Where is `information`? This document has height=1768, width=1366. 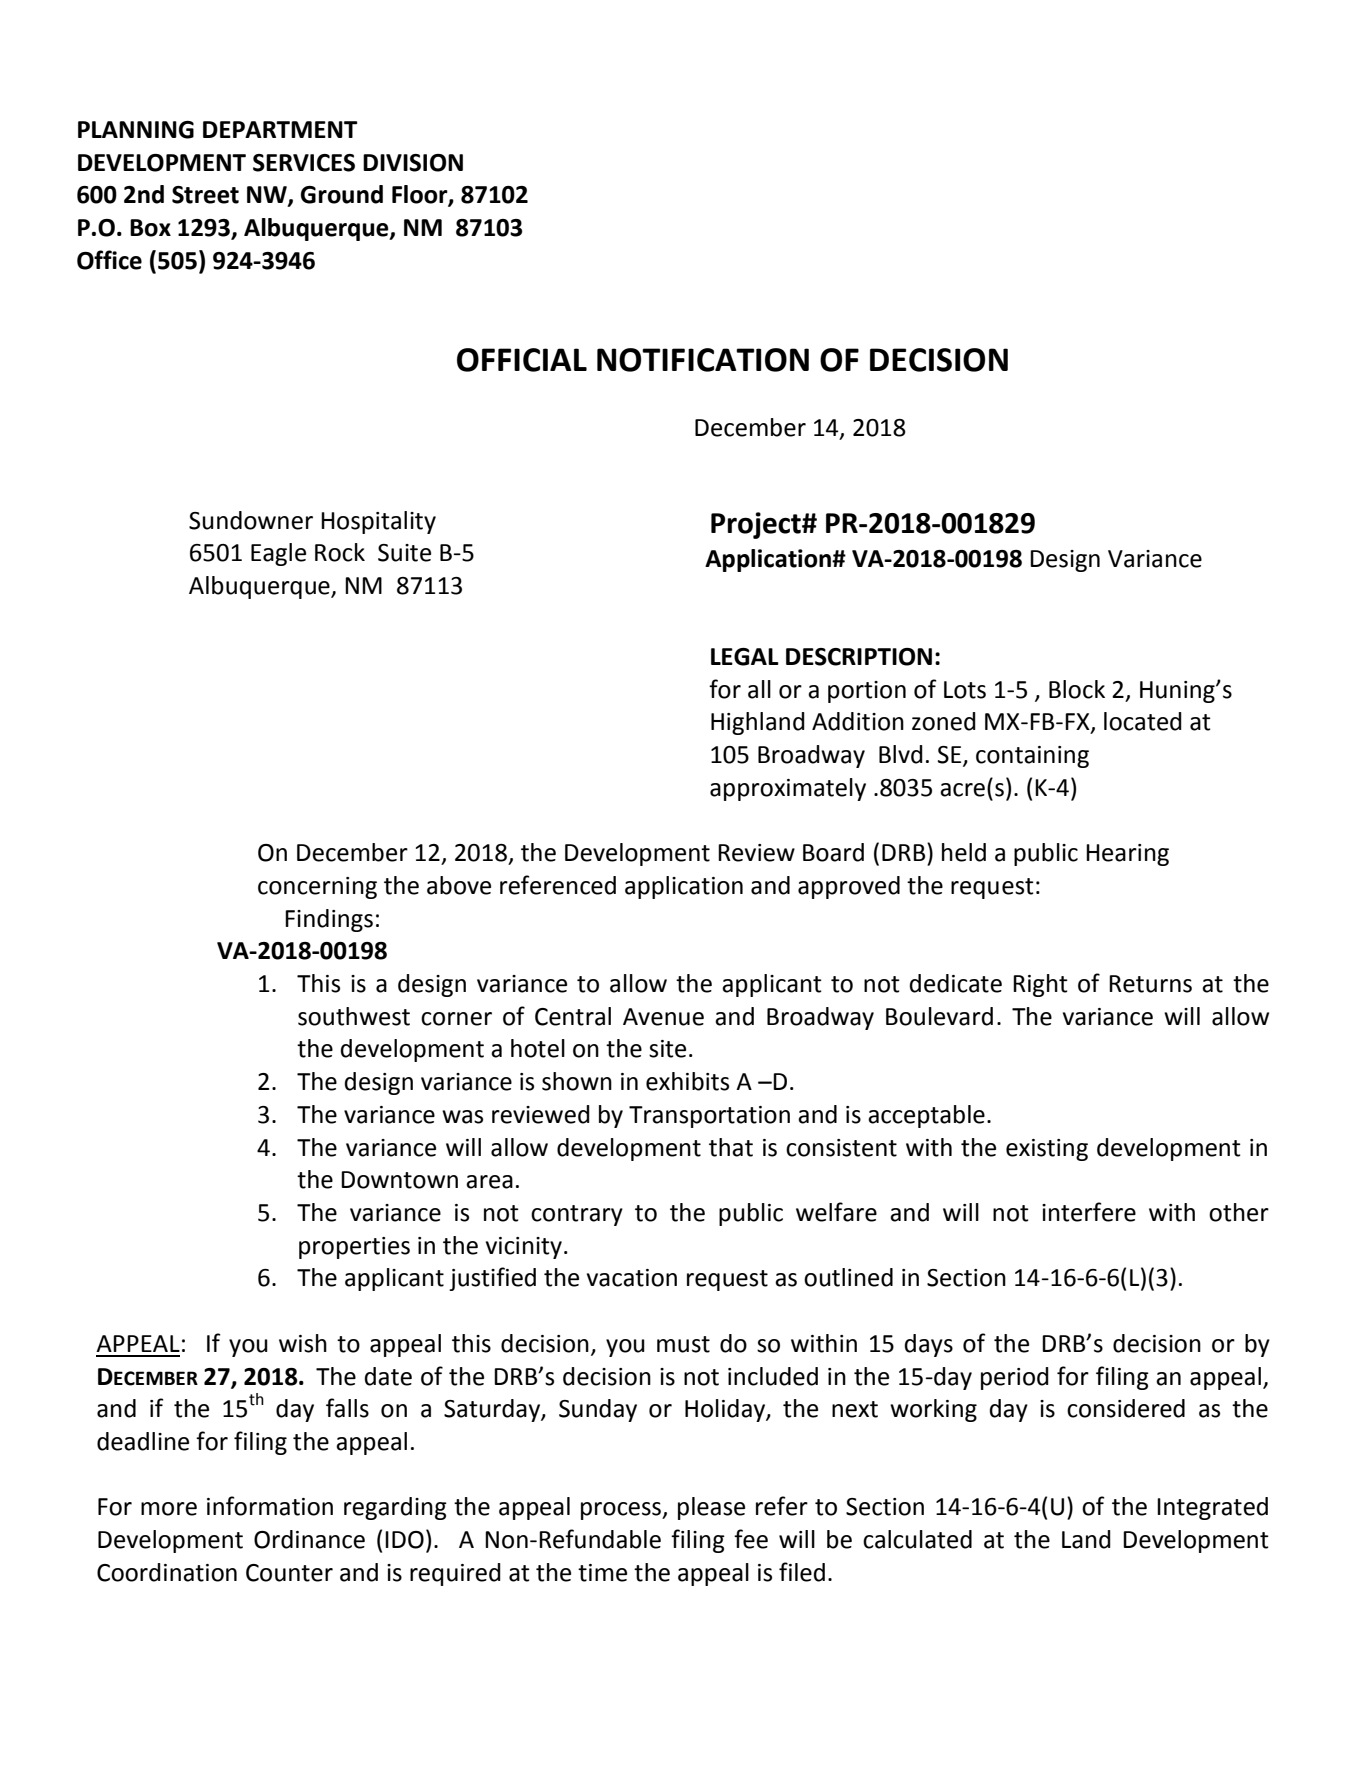 information is located at coordinates (270, 1506).
